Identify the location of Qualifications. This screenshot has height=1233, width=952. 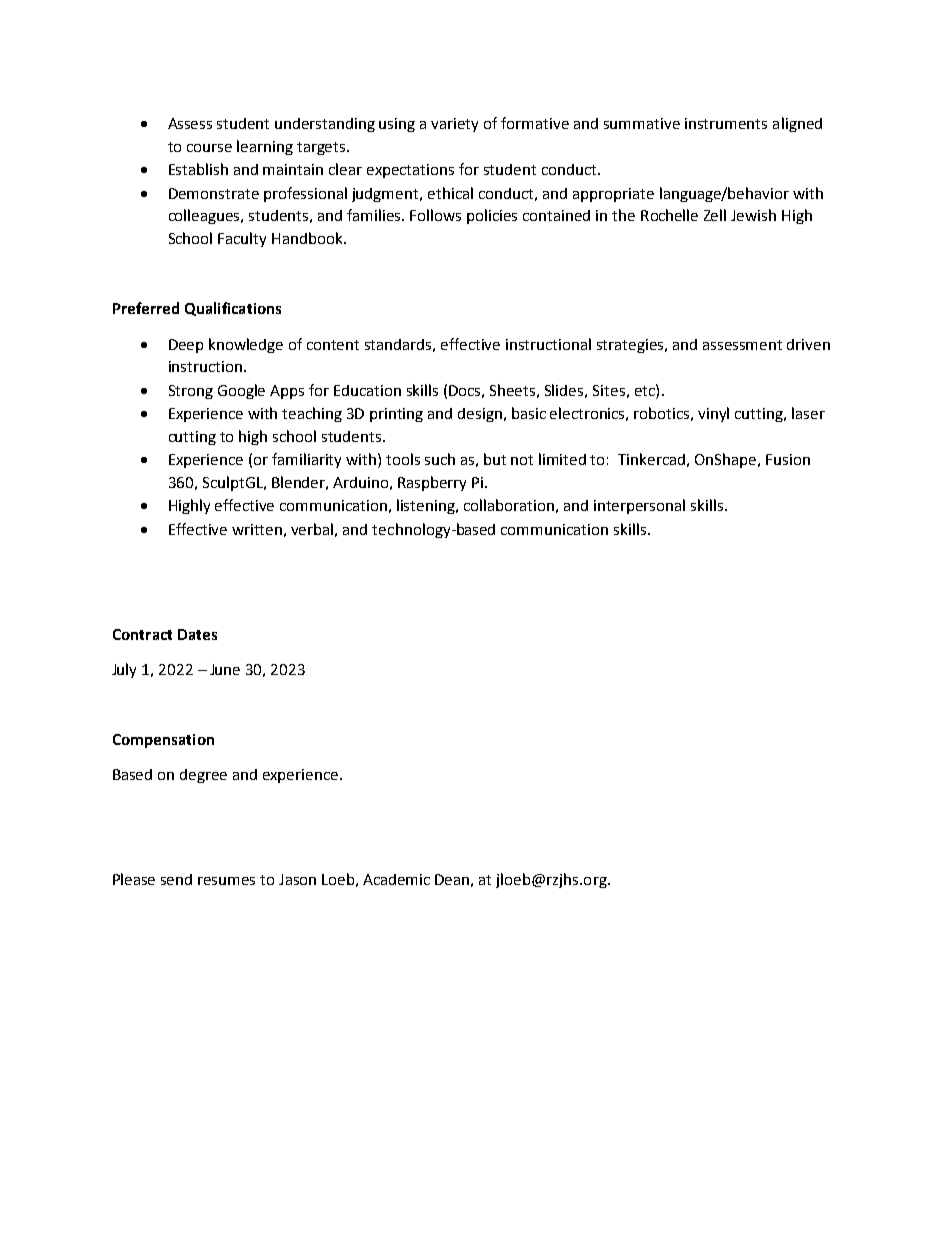
(233, 309).
